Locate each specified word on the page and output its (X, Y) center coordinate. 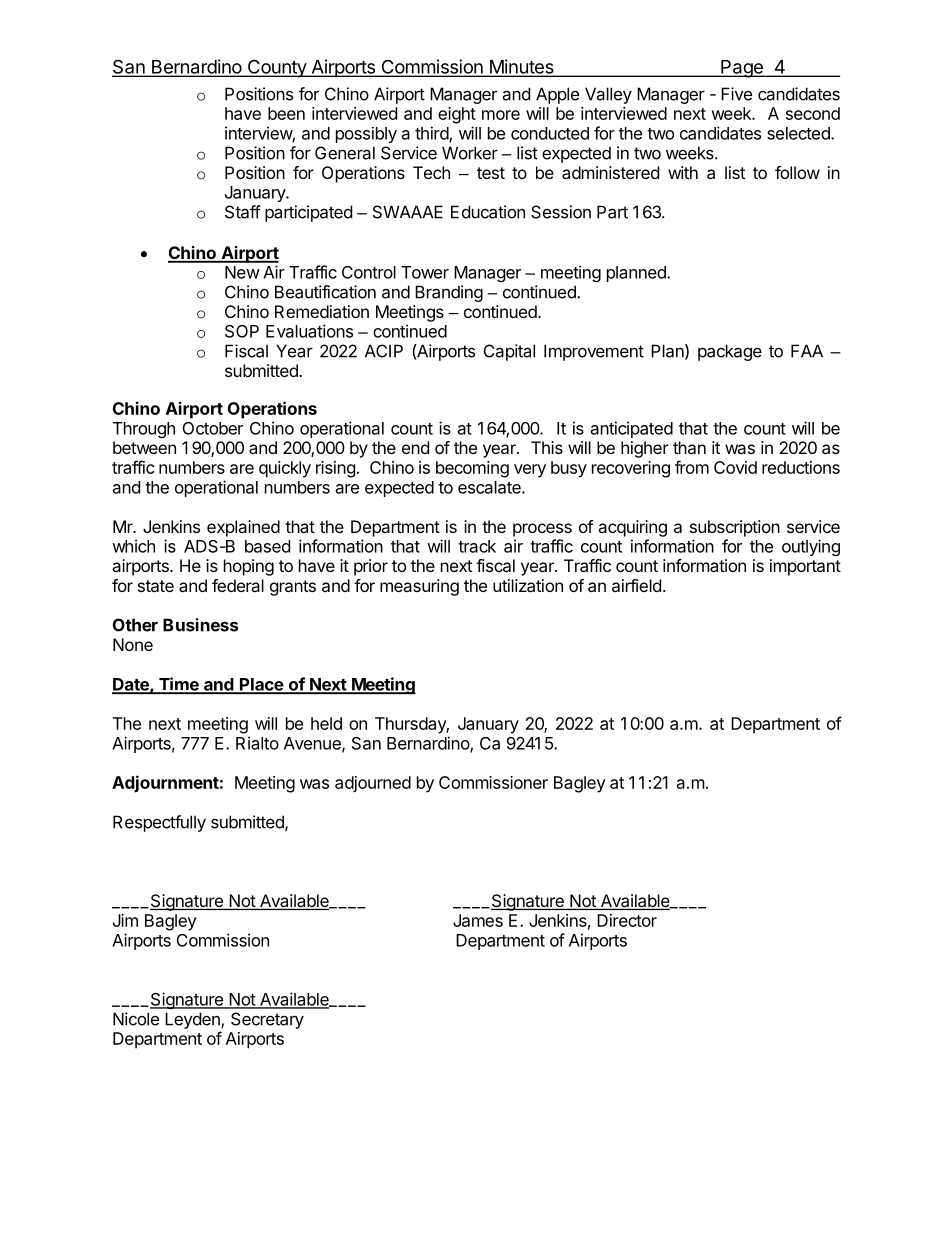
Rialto (257, 743)
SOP (242, 331)
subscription (735, 528)
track (477, 546)
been (286, 113)
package (730, 352)
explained (243, 528)
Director (627, 920)
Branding (449, 293)
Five (736, 94)
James (478, 920)
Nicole (136, 1019)
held (326, 723)
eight (457, 115)
